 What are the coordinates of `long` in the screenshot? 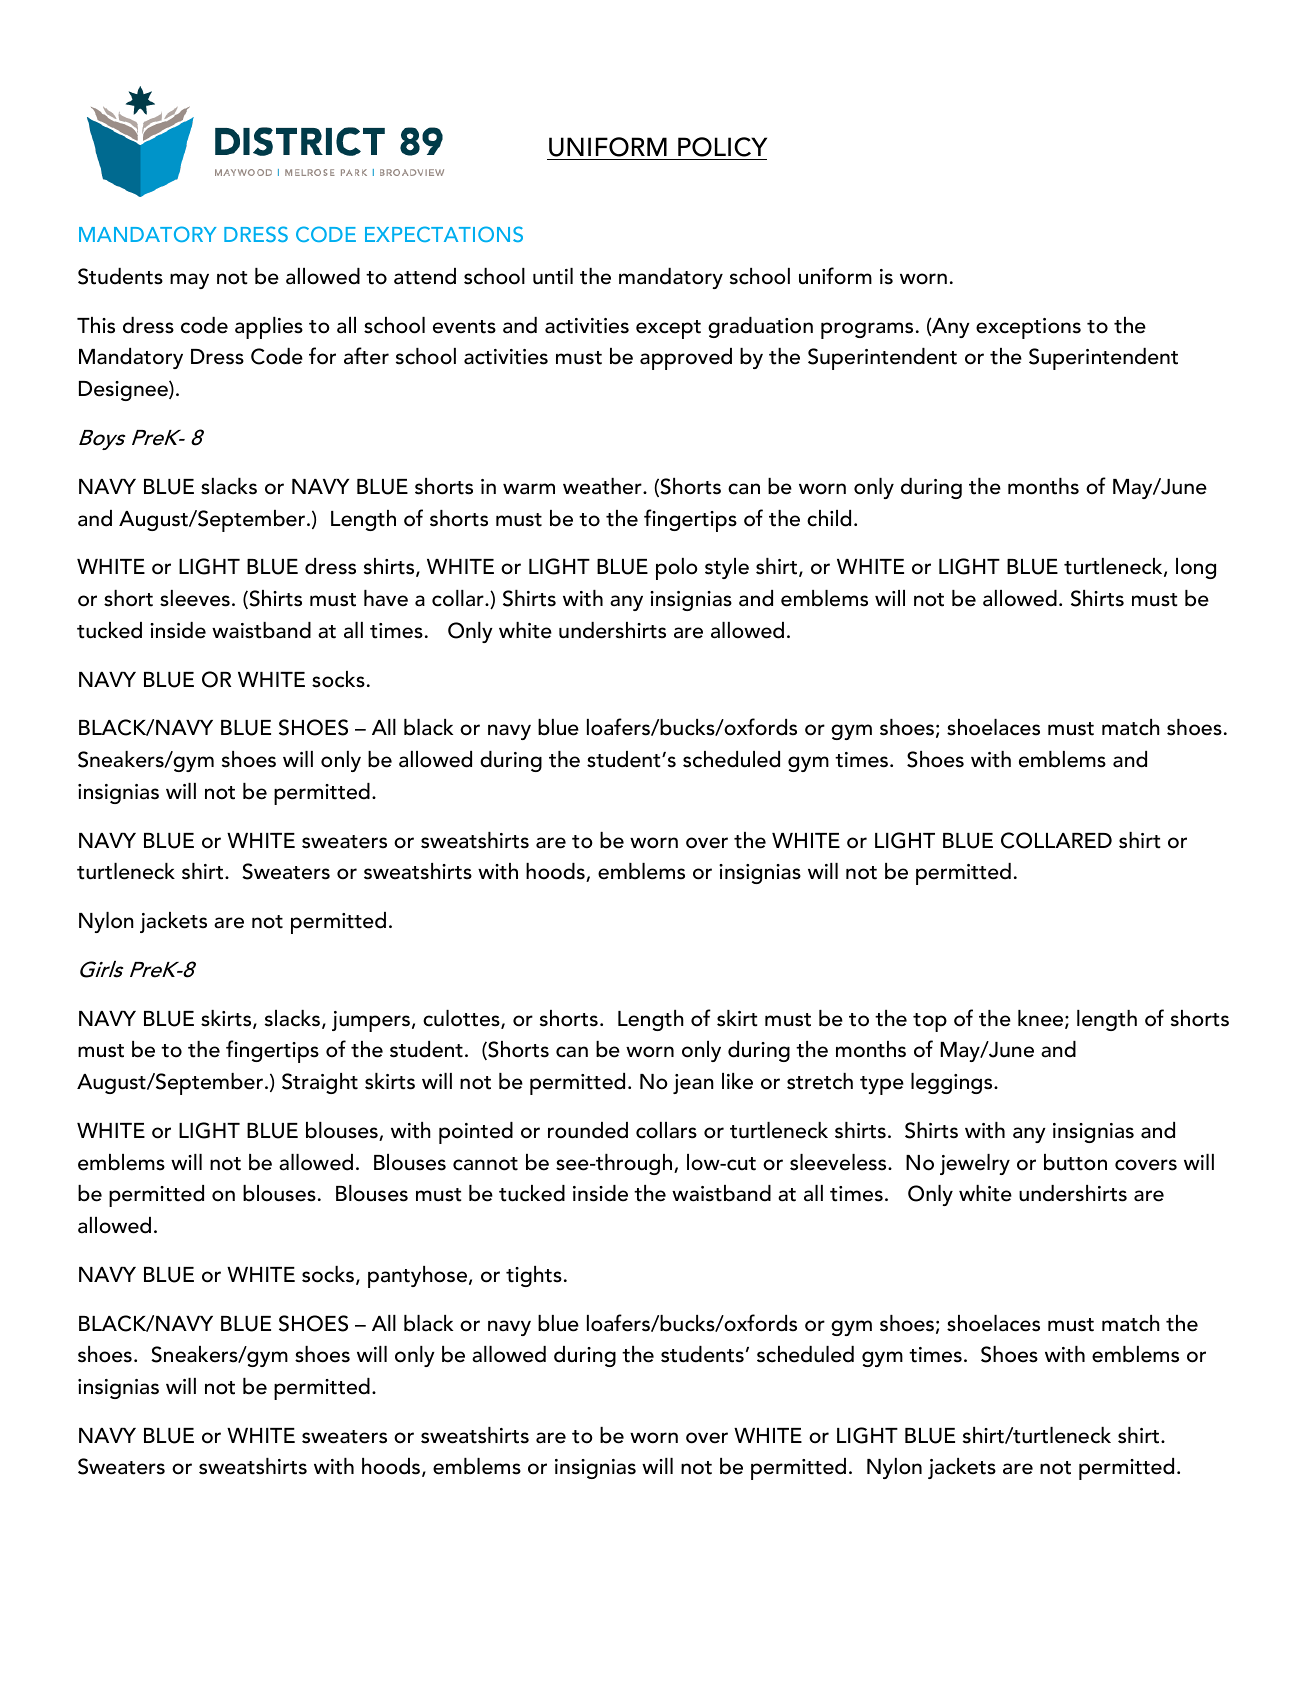 It's located at (1196, 568).
